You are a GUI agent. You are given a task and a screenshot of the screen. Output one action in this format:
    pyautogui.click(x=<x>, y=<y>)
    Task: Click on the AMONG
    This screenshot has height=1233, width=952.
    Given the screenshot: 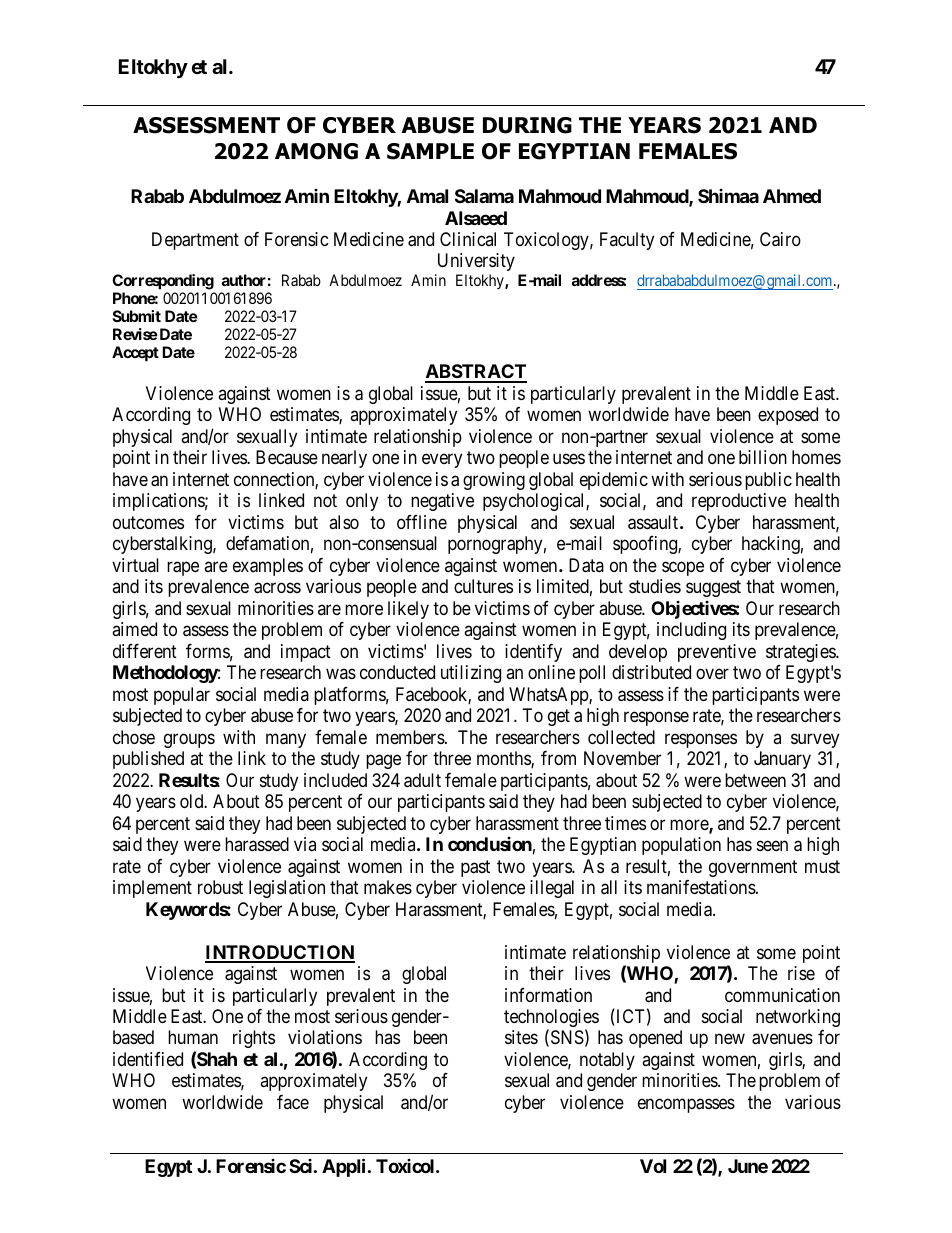 What is the action you would take?
    pyautogui.click(x=316, y=151)
